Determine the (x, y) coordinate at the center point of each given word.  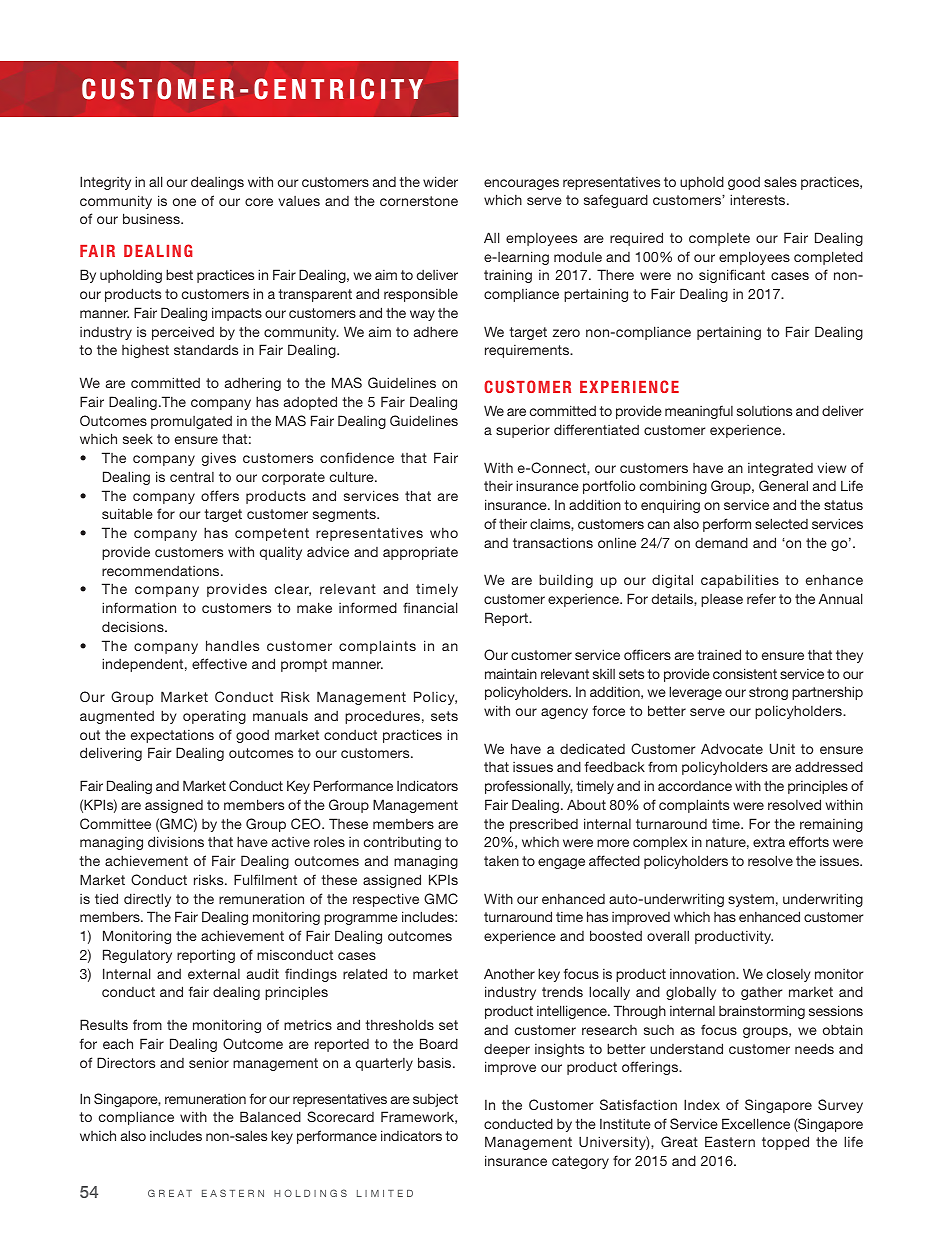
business (152, 218)
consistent (745, 673)
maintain (511, 674)
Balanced (270, 1116)
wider (440, 181)
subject (435, 1100)
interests (759, 199)
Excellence (756, 1123)
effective (219, 663)
